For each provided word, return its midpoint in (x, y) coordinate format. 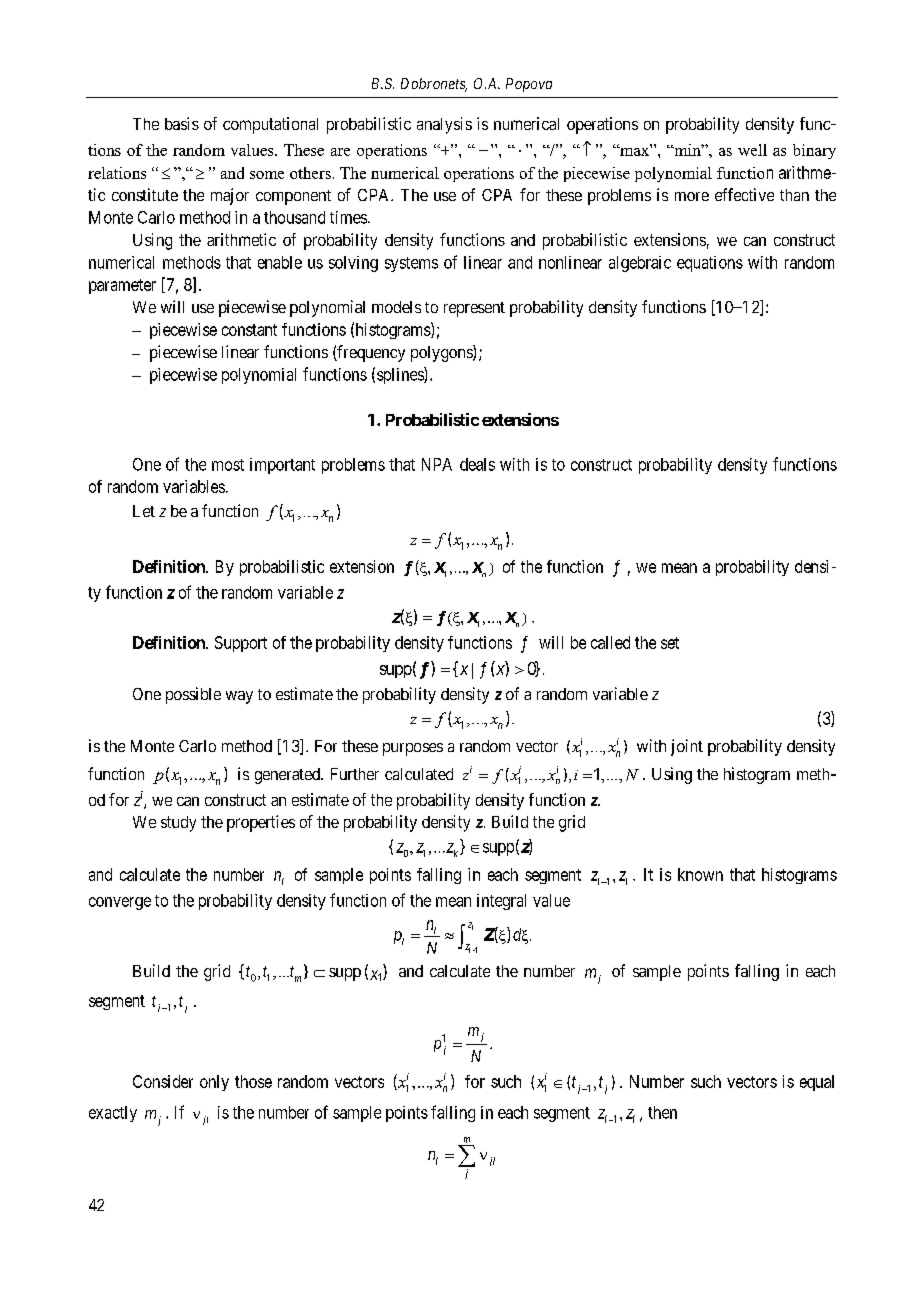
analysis (444, 125)
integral (501, 902)
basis (182, 123)
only (214, 1083)
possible (193, 695)
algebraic (640, 264)
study (178, 824)
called (610, 642)
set (670, 643)
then (662, 1112)
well (752, 150)
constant (249, 330)
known (700, 874)
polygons (442, 353)
